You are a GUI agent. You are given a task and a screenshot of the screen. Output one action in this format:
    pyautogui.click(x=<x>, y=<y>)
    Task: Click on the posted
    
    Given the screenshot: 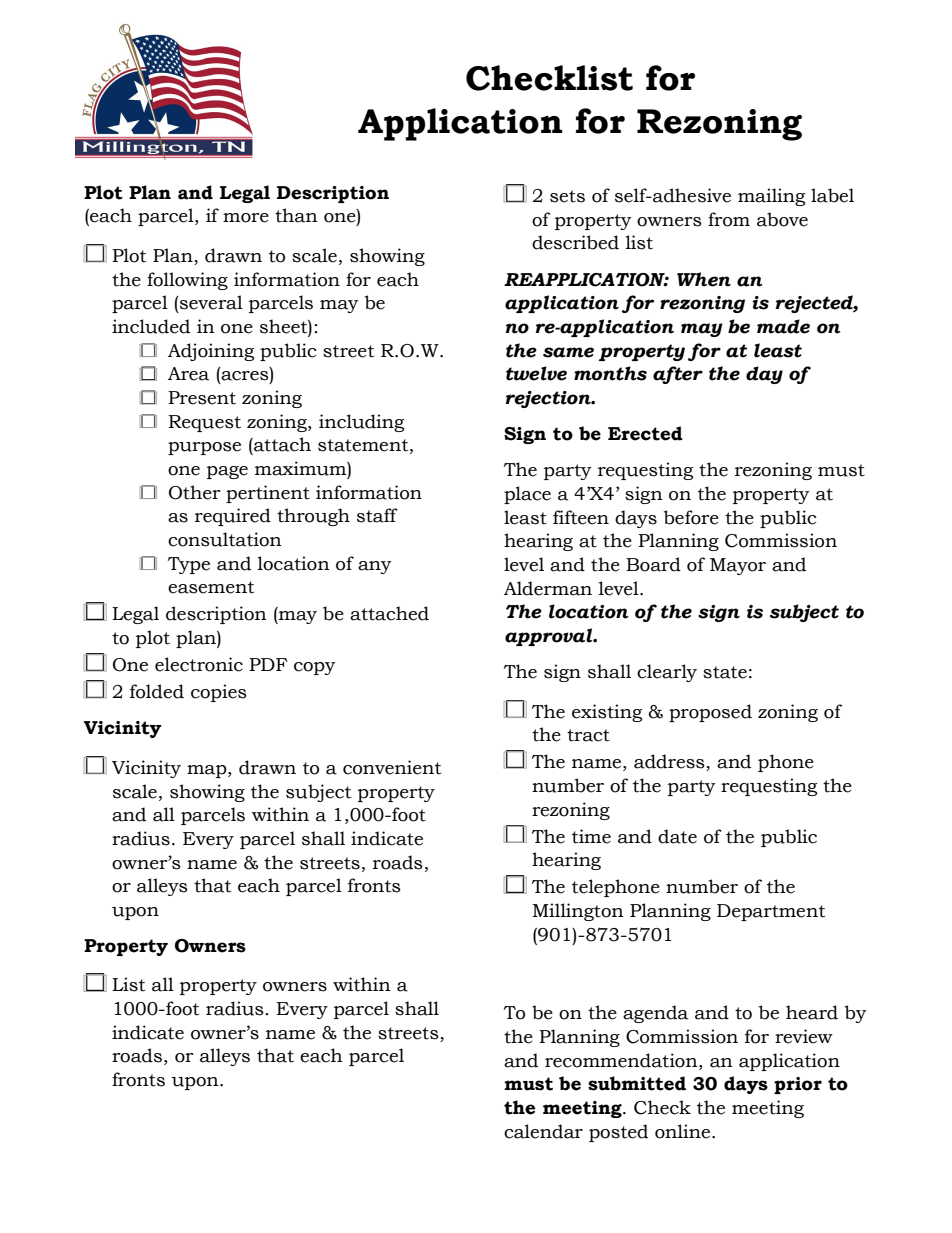 What is the action you would take?
    pyautogui.click(x=618, y=1133)
